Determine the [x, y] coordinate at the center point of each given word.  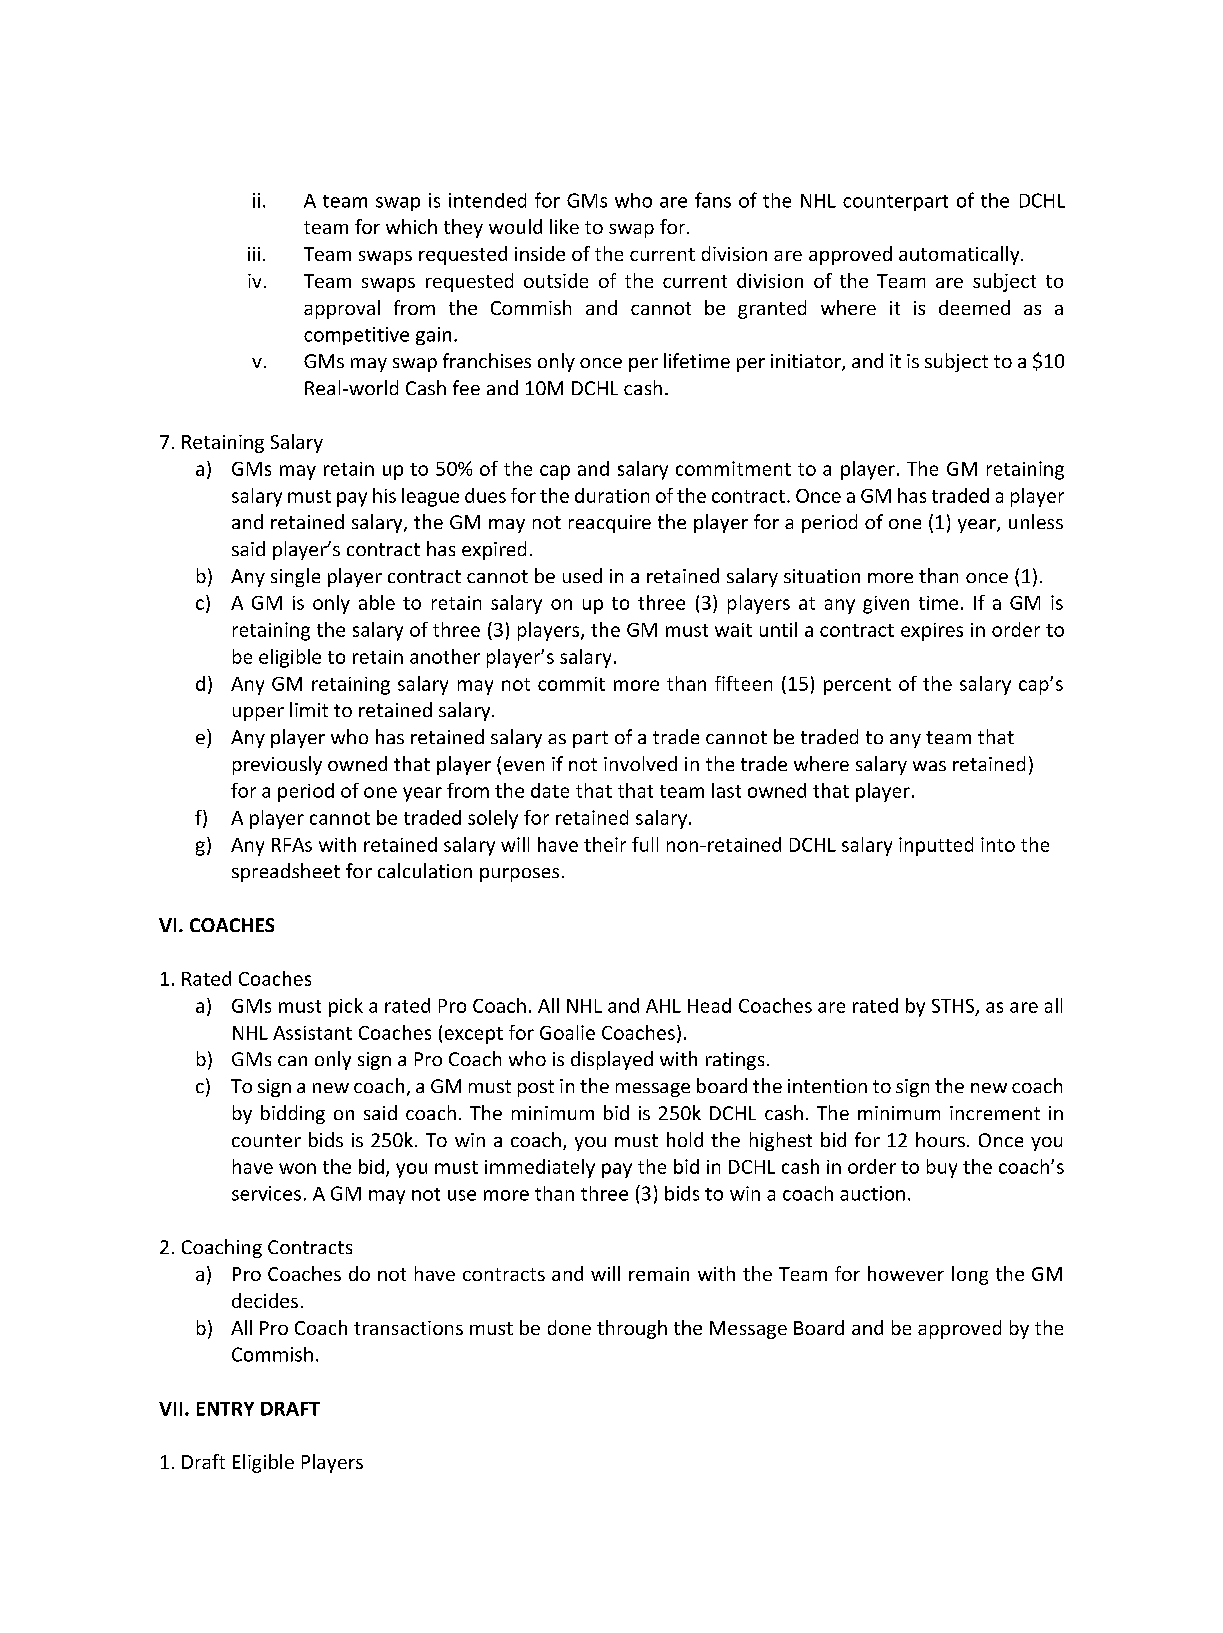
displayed [612, 1060]
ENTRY [225, 1409]
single [295, 577]
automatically [960, 255]
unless [1036, 521]
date [550, 790]
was [929, 766]
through [632, 1329]
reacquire [610, 524]
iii [254, 254]
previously [277, 765]
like [564, 226]
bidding [293, 1114]
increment [995, 1113]
